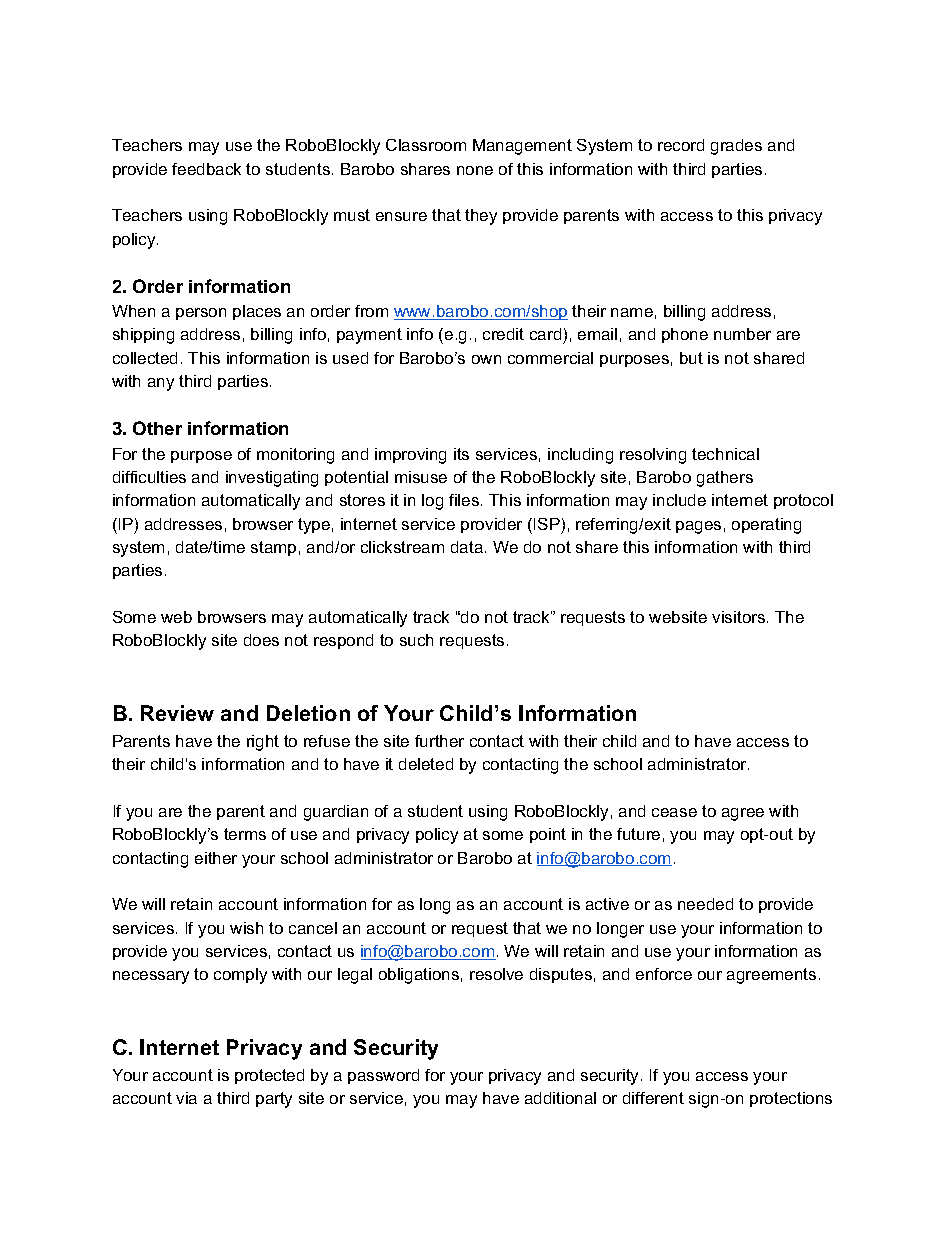 The height and width of the page is (1233, 952). Describe the element at coordinates (486, 359) in the page. I see `own` at that location.
